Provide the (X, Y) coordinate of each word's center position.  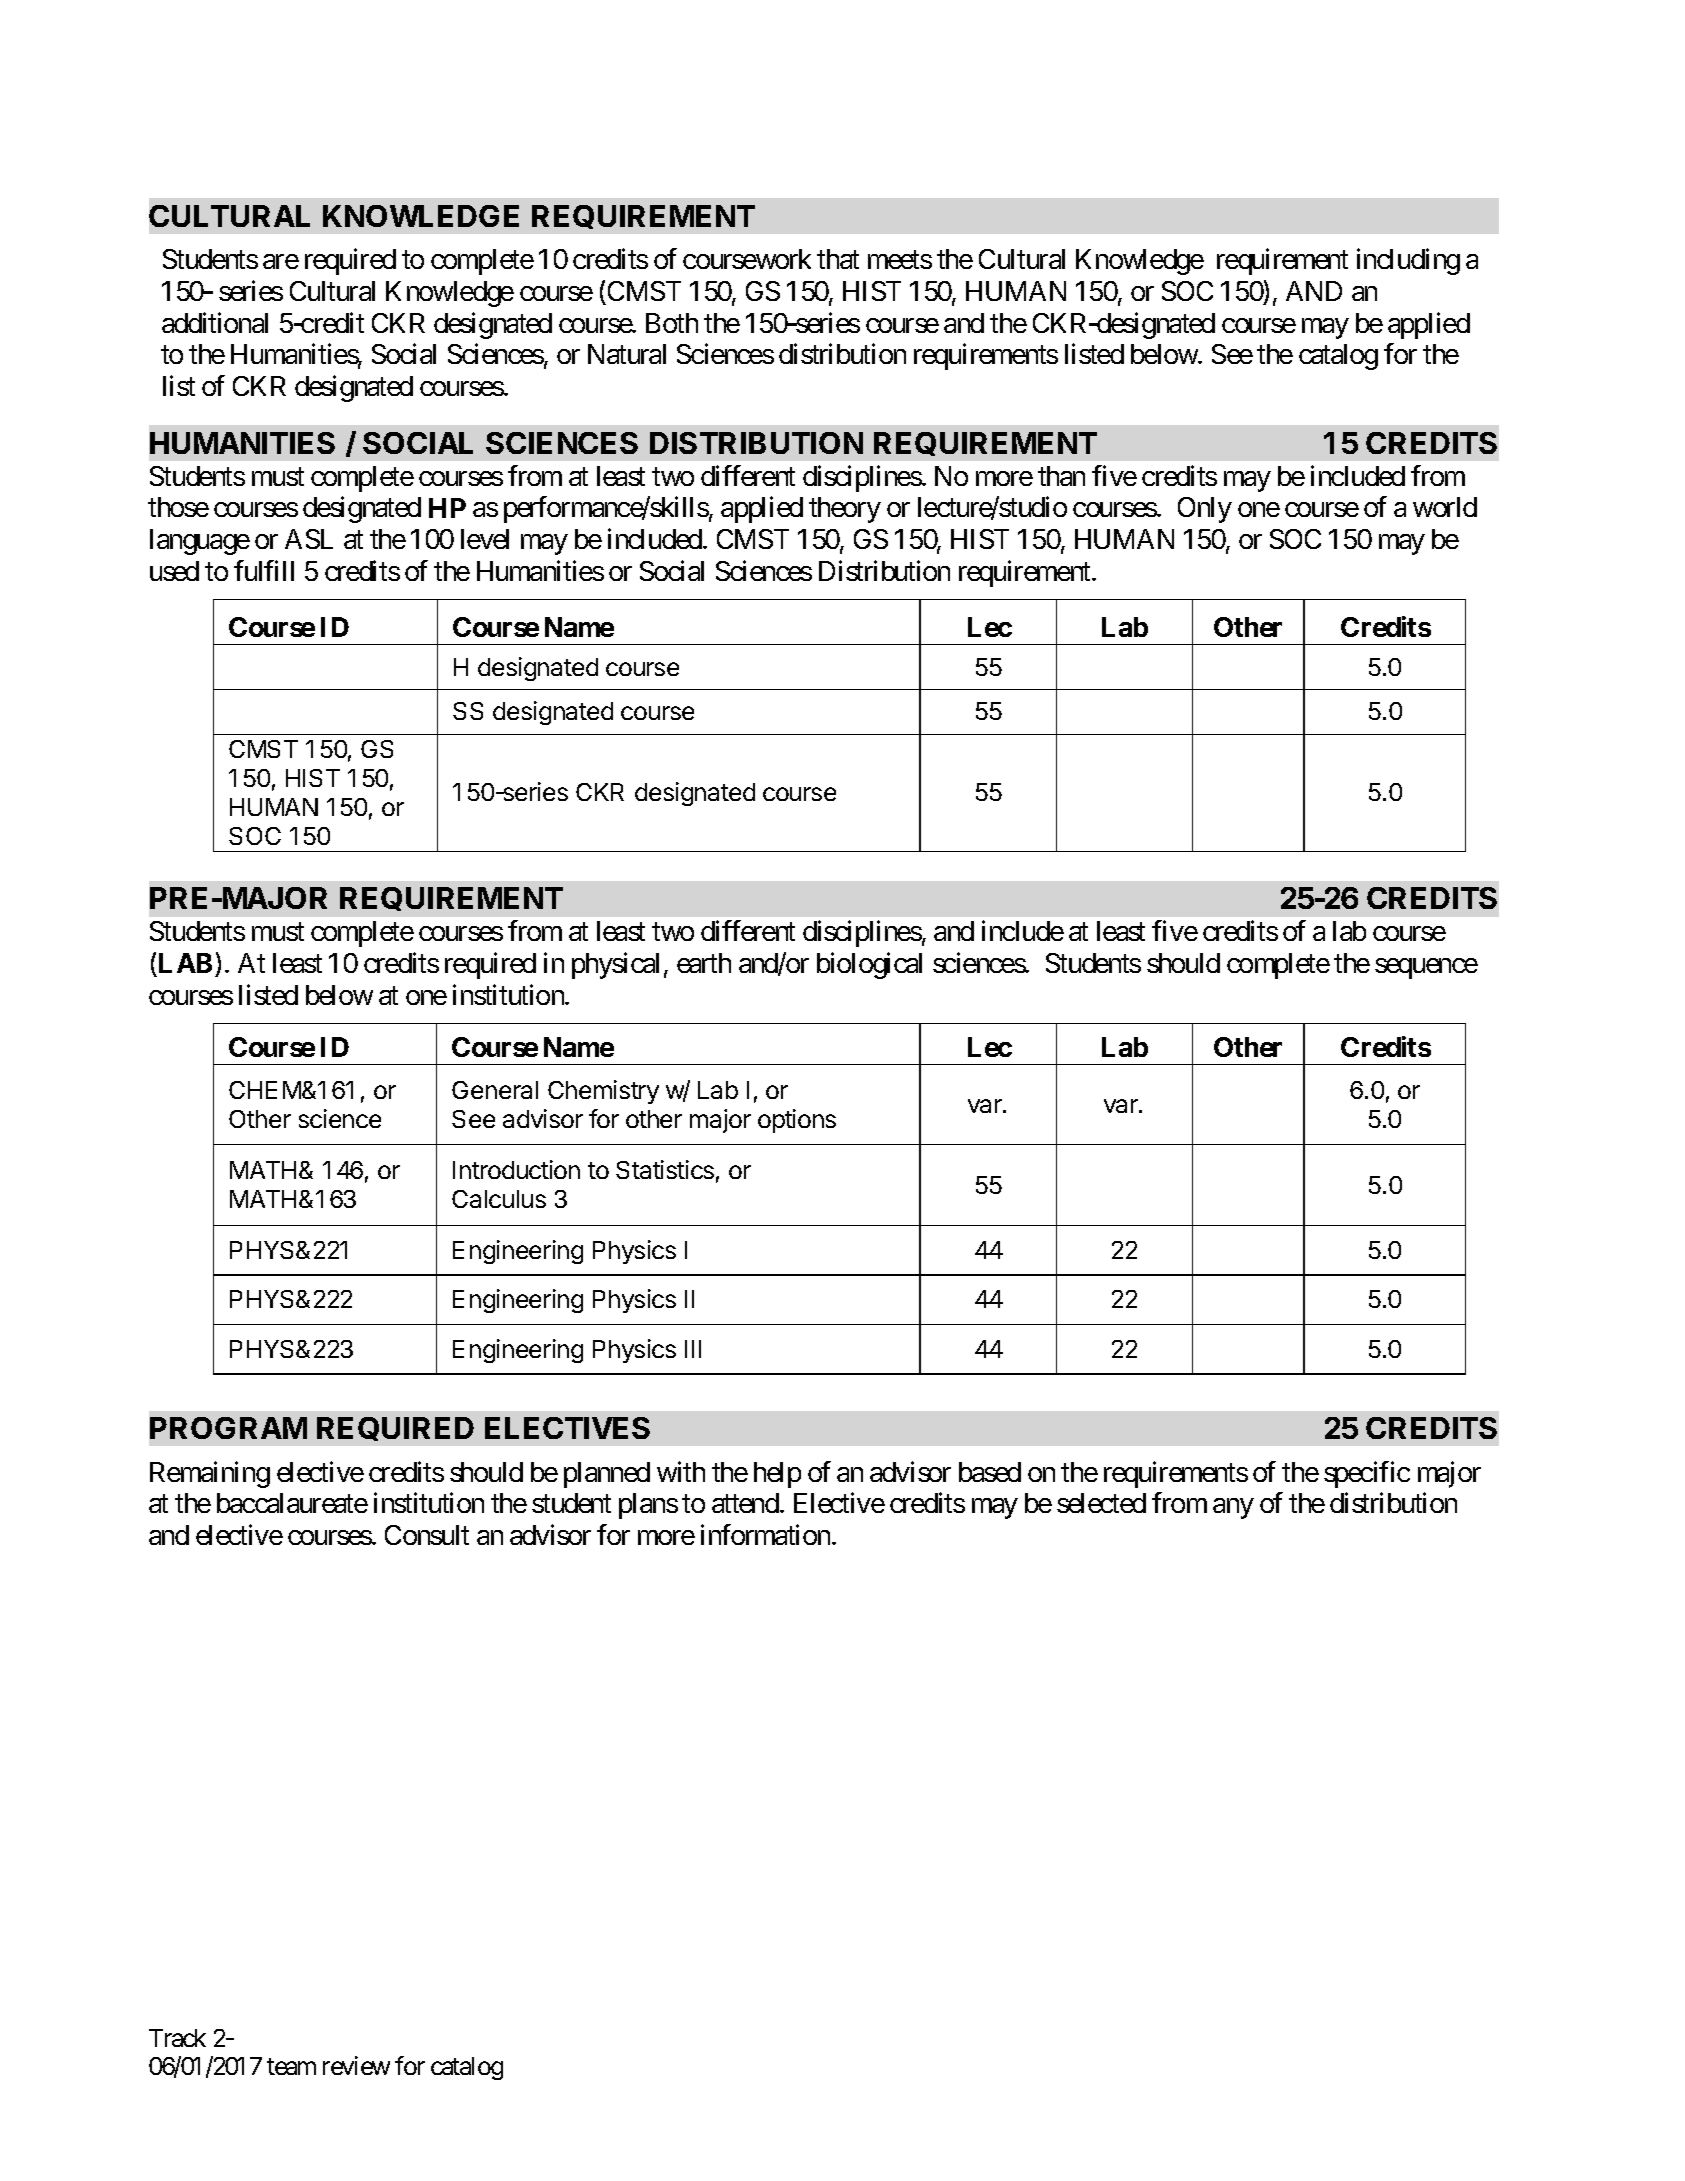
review (356, 2066)
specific (1367, 1474)
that (838, 259)
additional (215, 322)
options (797, 1121)
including (1408, 262)
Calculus (499, 1199)
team (291, 2067)
